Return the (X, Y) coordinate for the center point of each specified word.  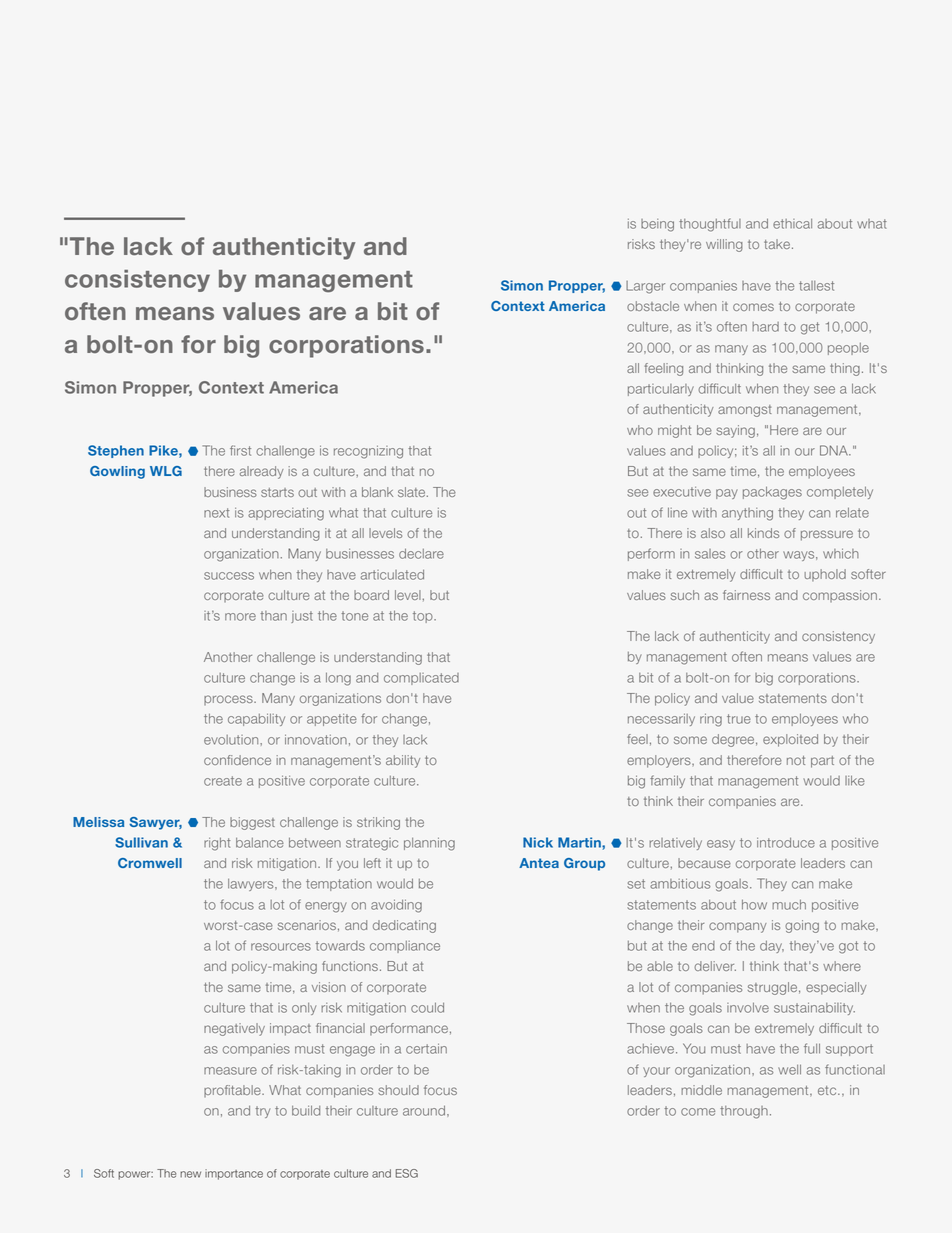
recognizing (368, 452)
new (190, 1174)
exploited (790, 740)
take (777, 244)
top (424, 617)
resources (281, 947)
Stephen (116, 451)
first (240, 450)
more (240, 617)
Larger (645, 287)
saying (735, 431)
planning (429, 844)
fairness (746, 595)
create (223, 781)
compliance (405, 947)
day (772, 946)
